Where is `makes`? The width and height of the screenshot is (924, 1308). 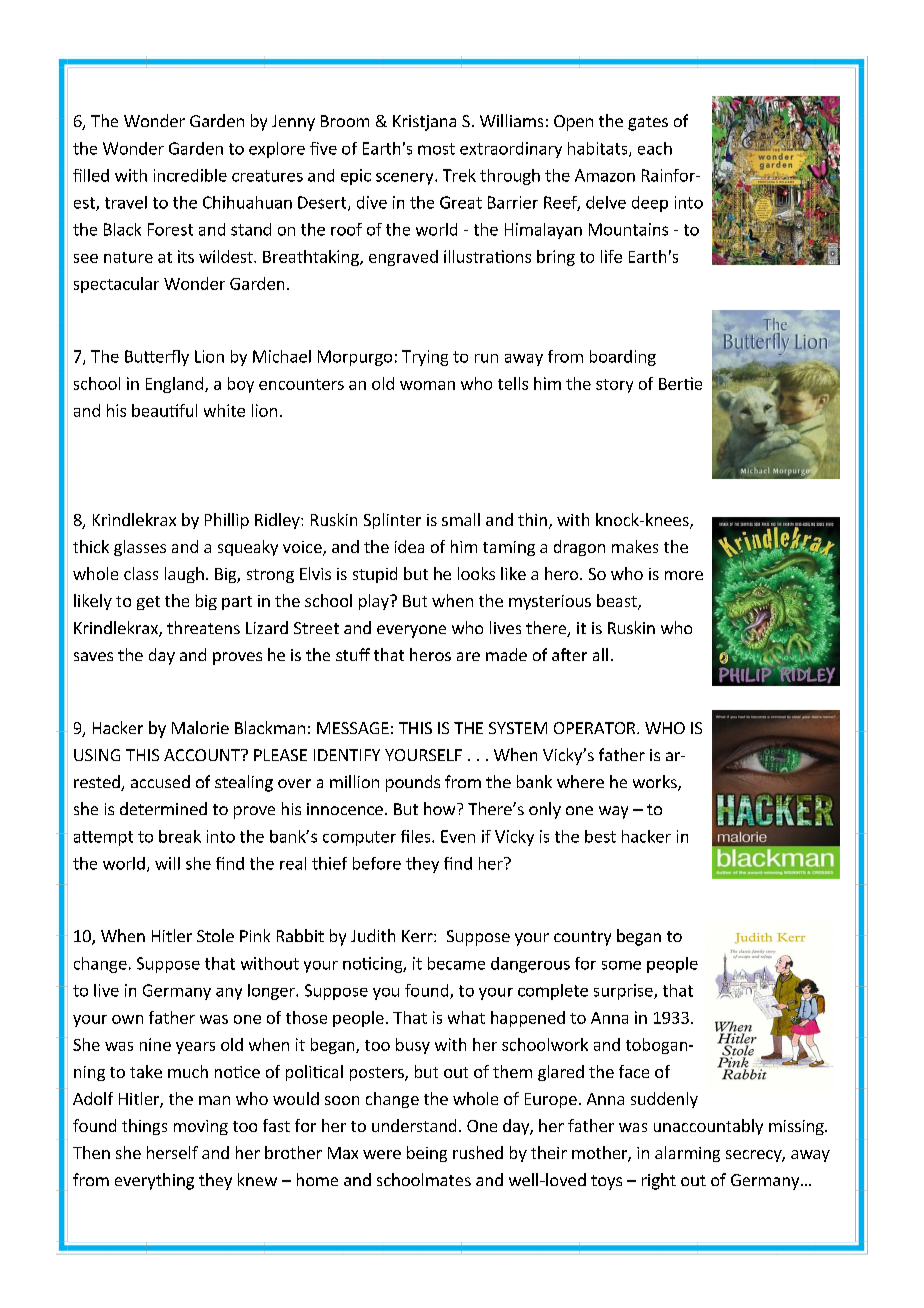 makes is located at coordinates (635, 546).
